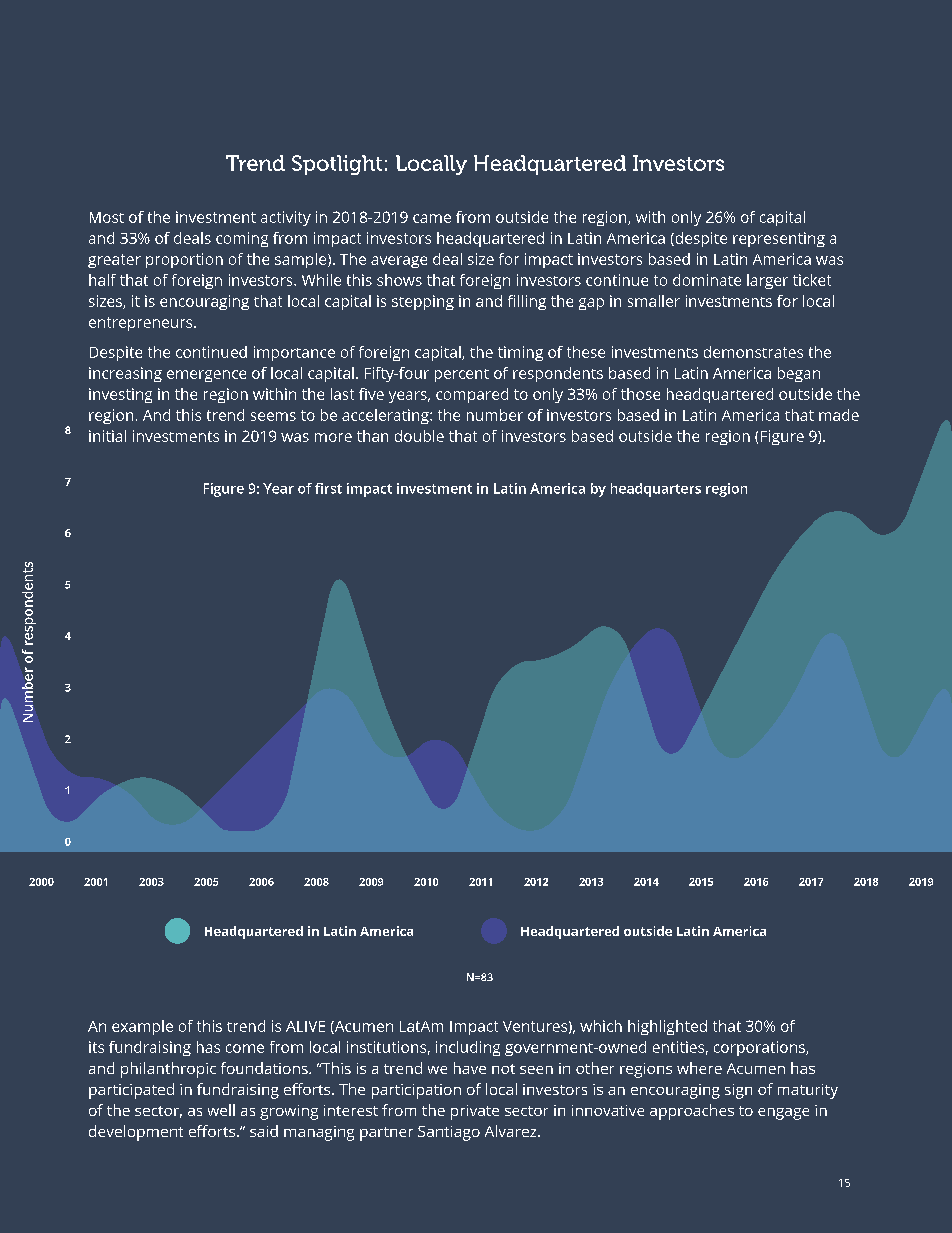 The image size is (952, 1233). I want to click on began, so click(799, 374).
